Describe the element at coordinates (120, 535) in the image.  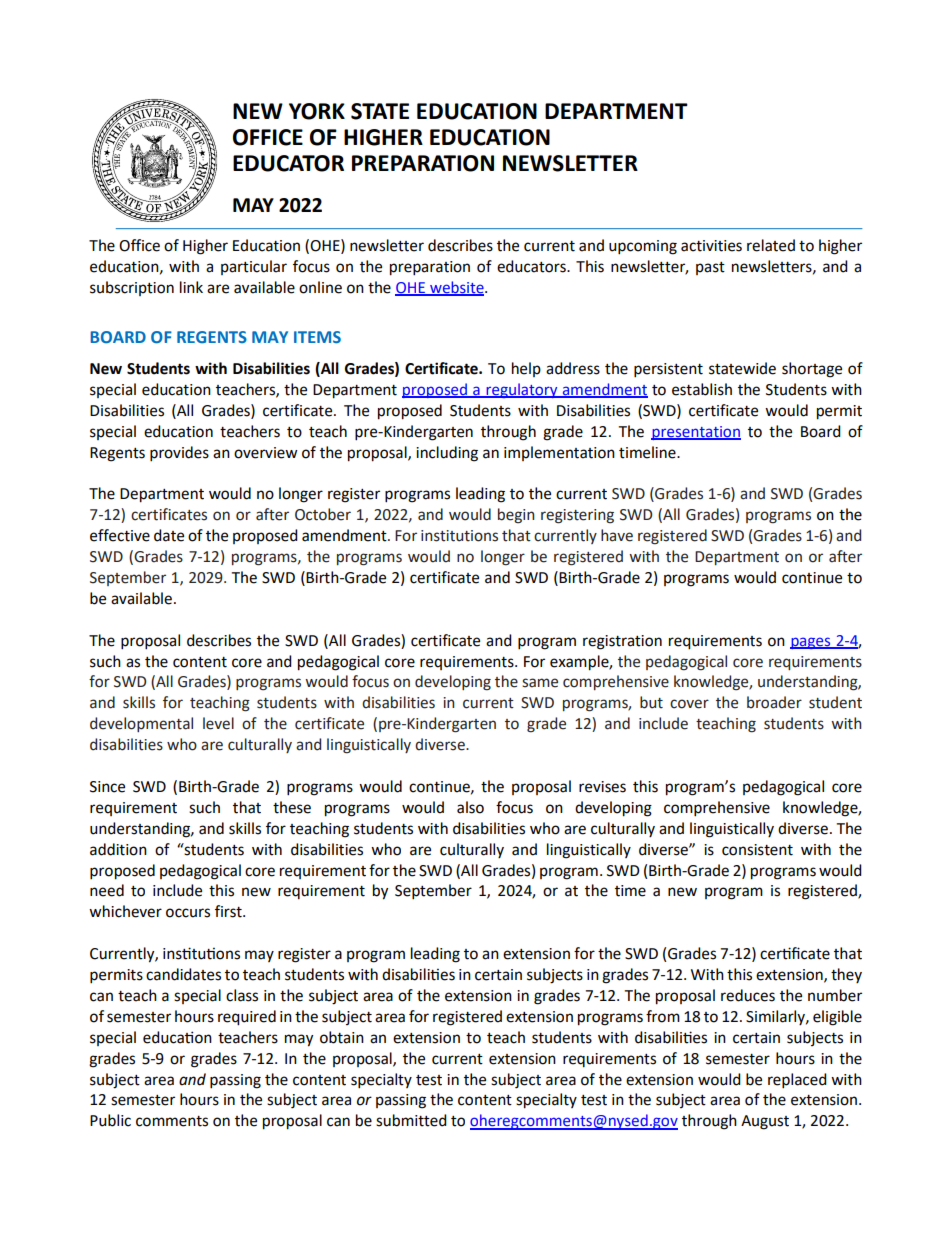
I see `effective` at that location.
